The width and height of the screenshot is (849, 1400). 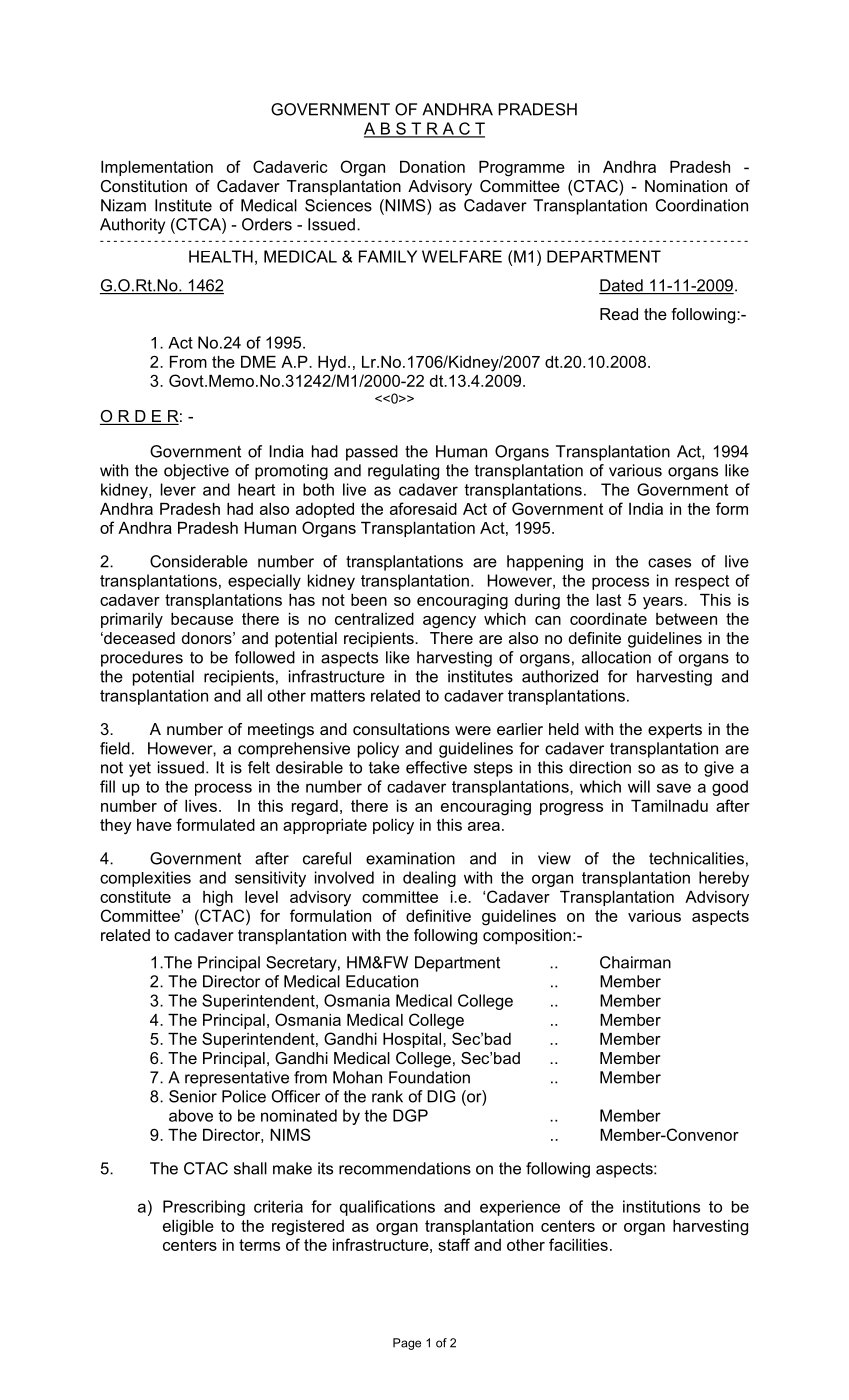 What do you see at coordinates (188, 1228) in the screenshot?
I see `eligible` at bounding box center [188, 1228].
